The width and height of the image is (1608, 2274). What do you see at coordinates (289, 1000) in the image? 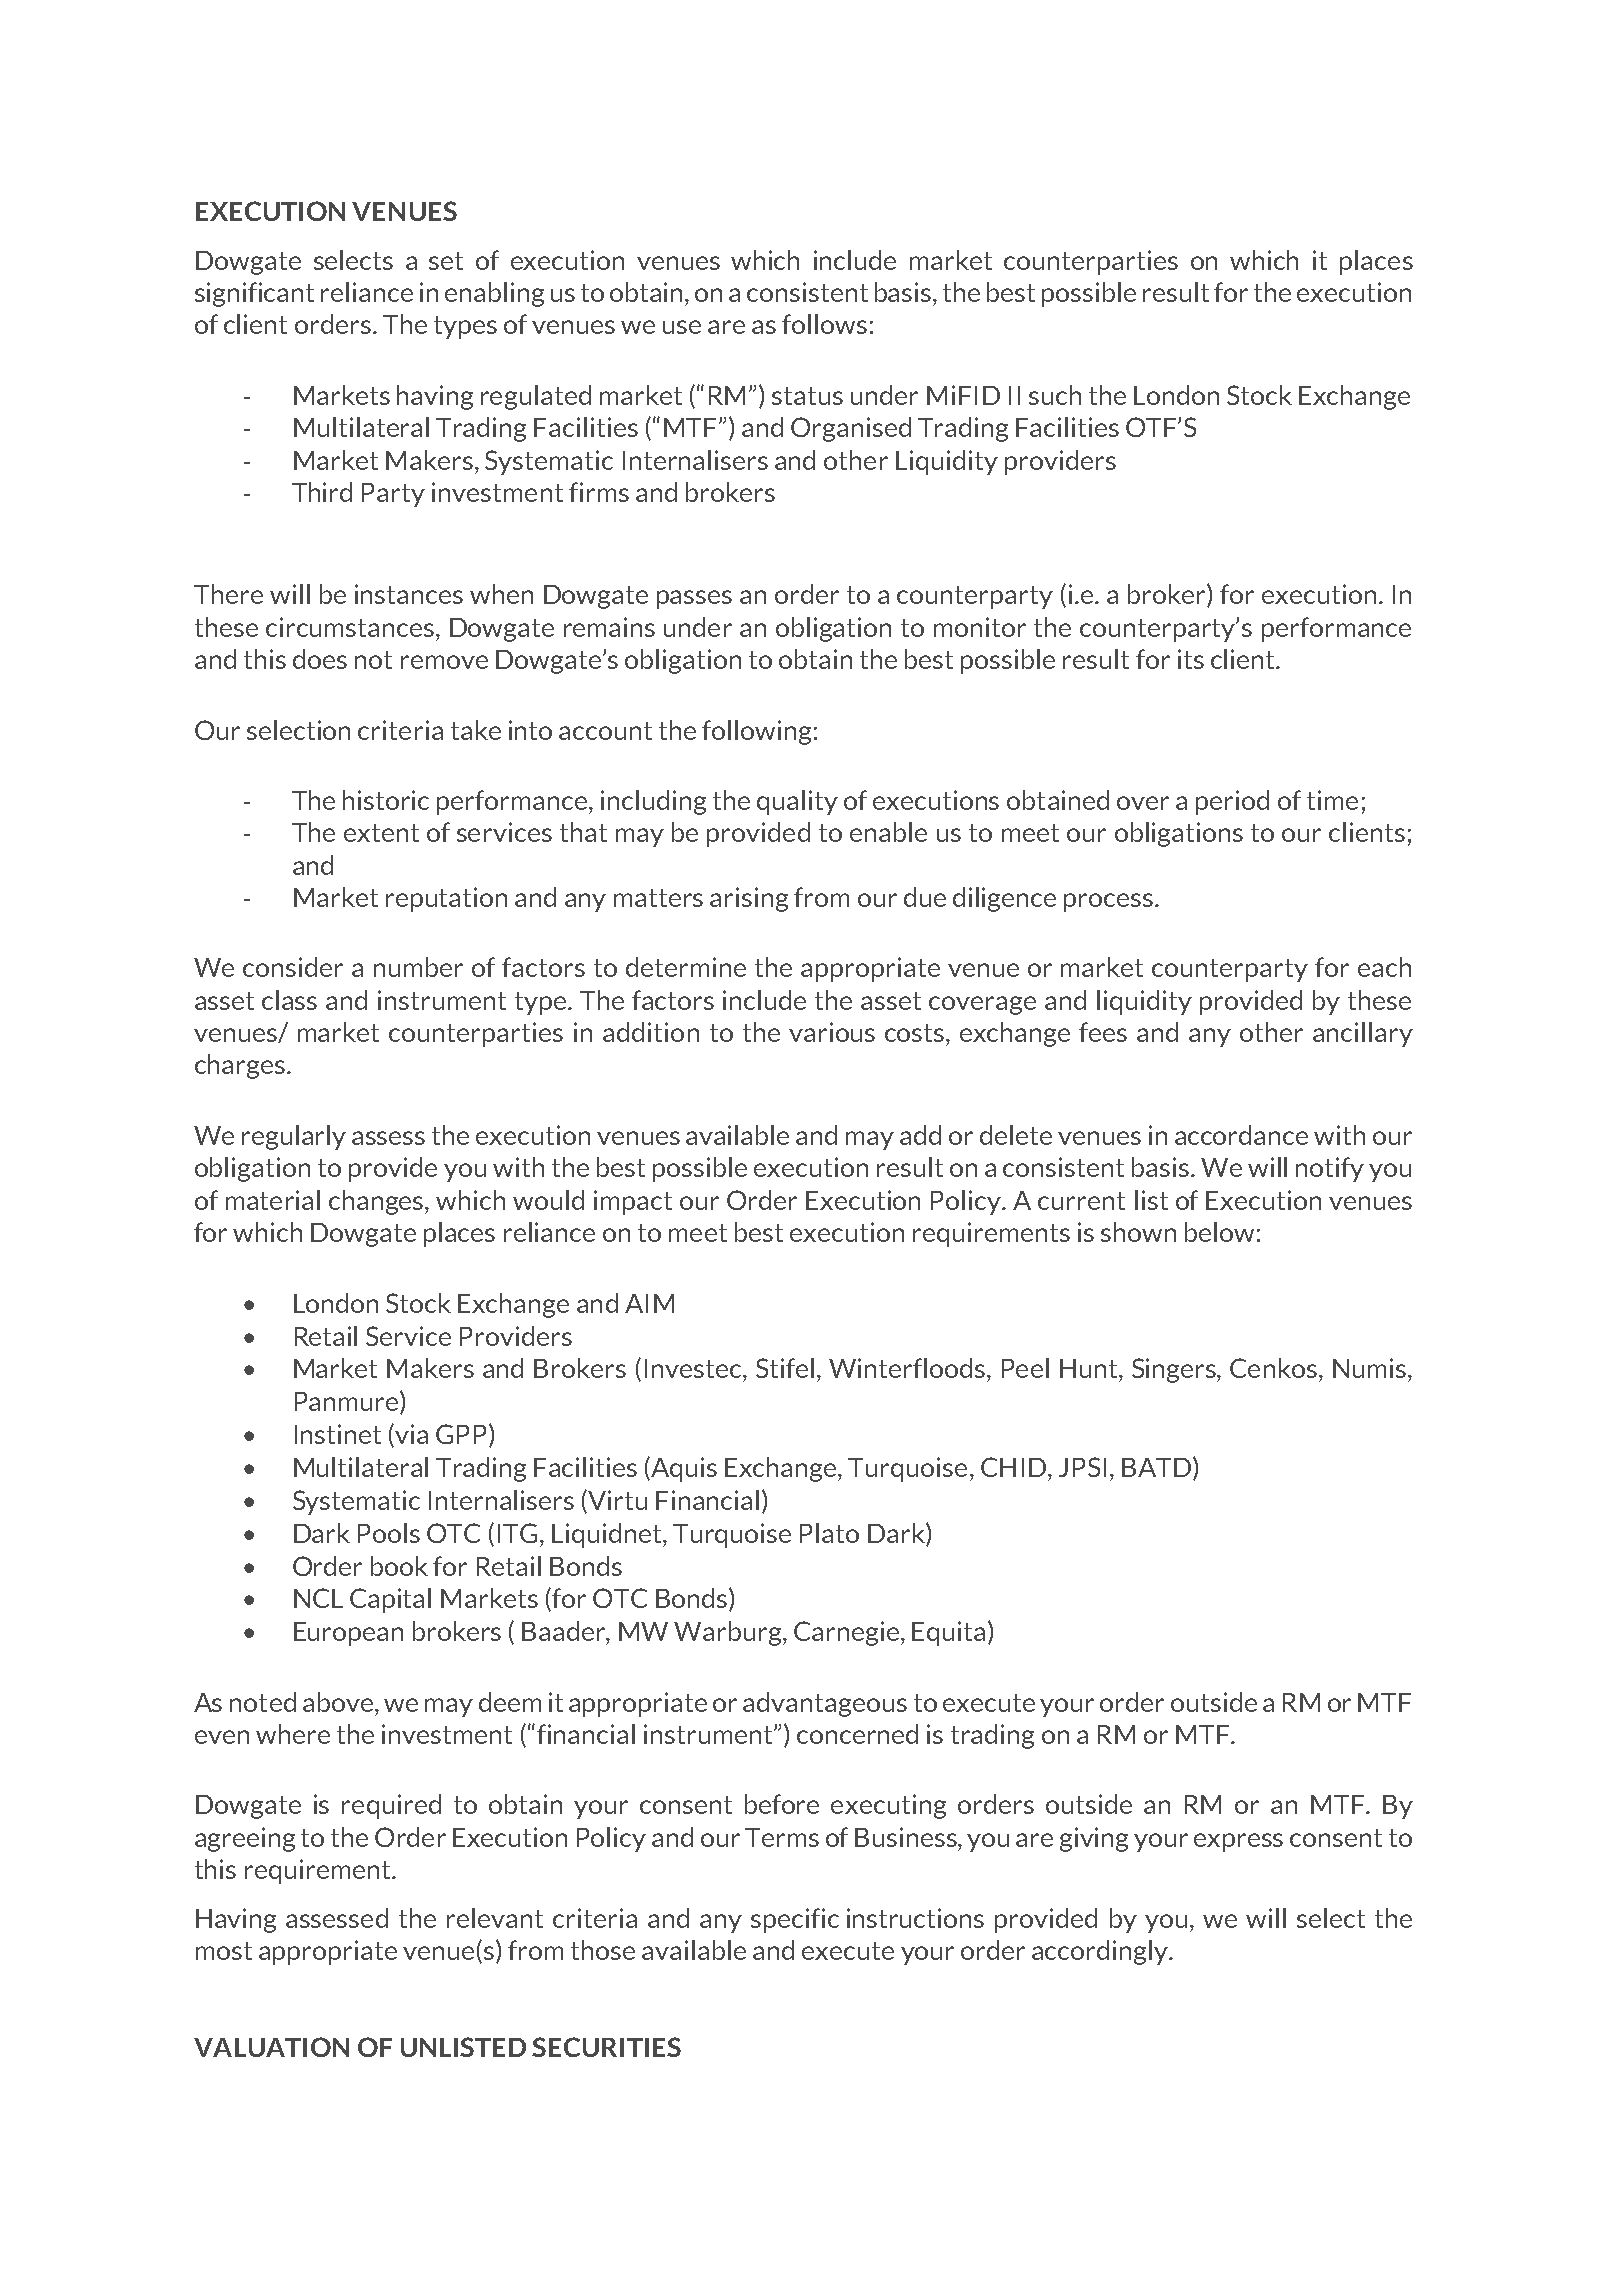
I see `class` at bounding box center [289, 1000].
